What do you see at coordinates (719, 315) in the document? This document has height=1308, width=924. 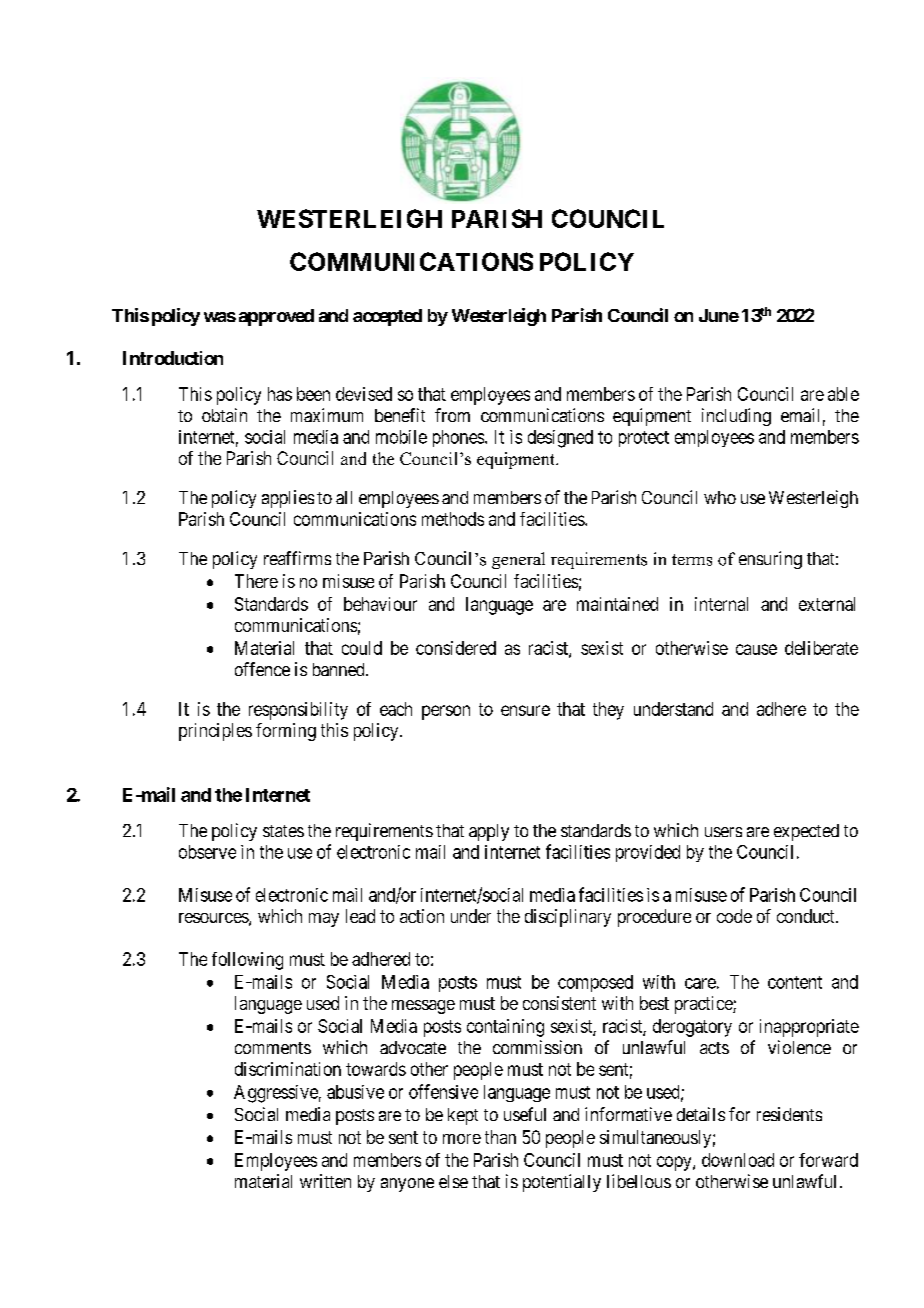 I see `June` at bounding box center [719, 315].
